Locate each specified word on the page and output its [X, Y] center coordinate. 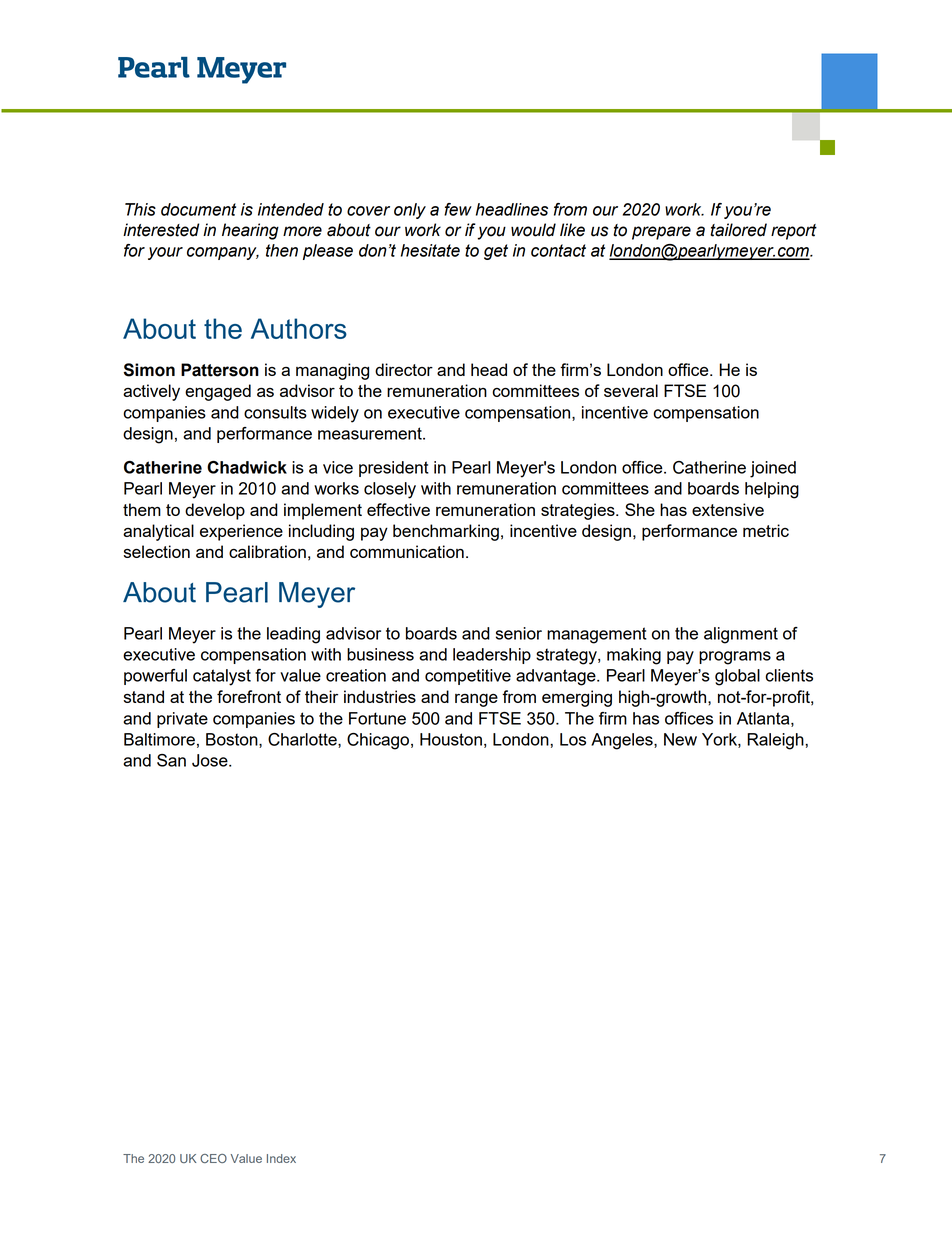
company [223, 253]
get [496, 252]
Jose [211, 760]
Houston [451, 739]
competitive [468, 677]
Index [281, 1158]
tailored [738, 230]
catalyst [222, 677]
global [737, 677]
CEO [213, 1158]
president [394, 469]
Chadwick [247, 467]
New [680, 739]
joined [773, 469]
